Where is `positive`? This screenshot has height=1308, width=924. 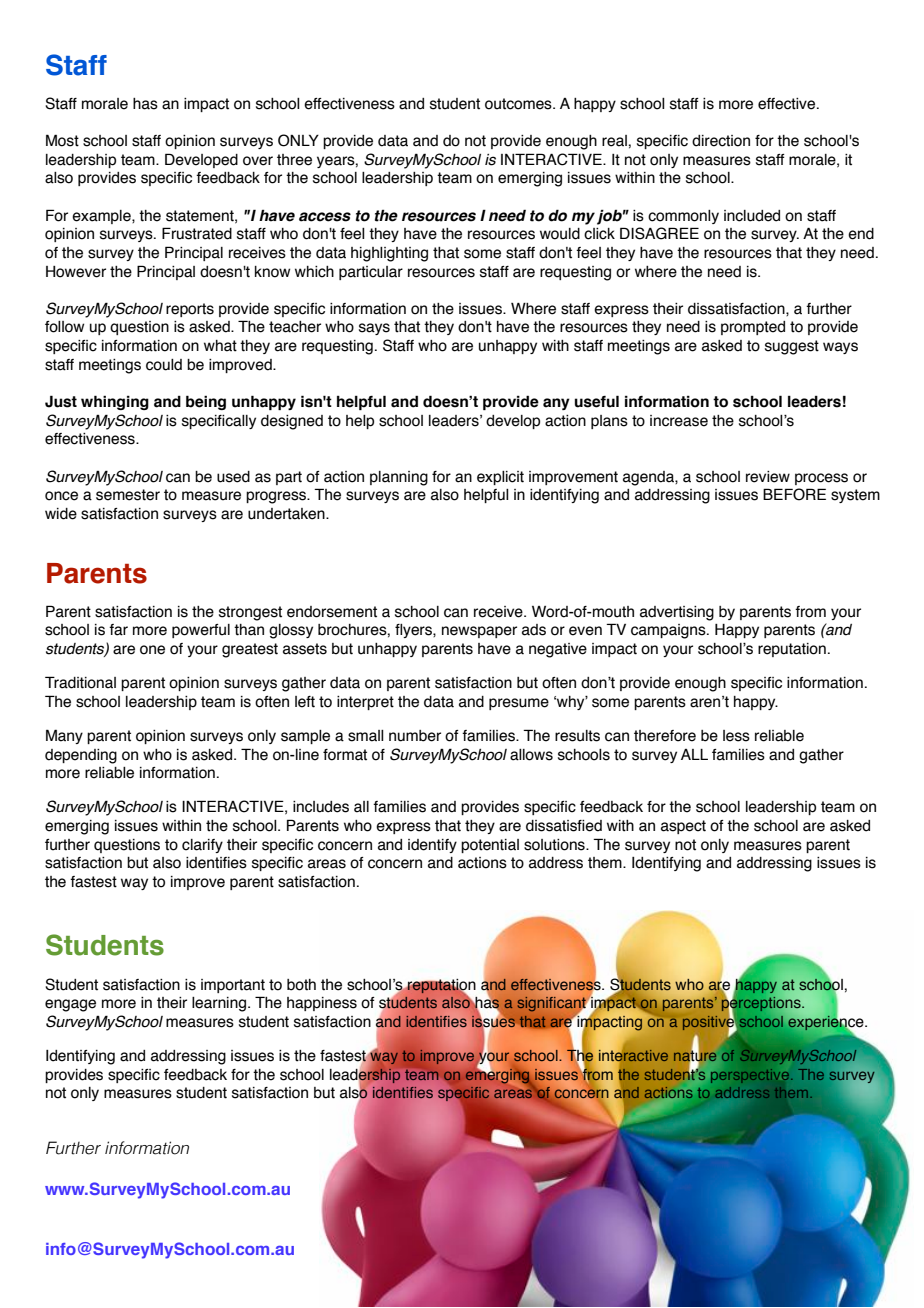 positive is located at coordinates (710, 1023).
